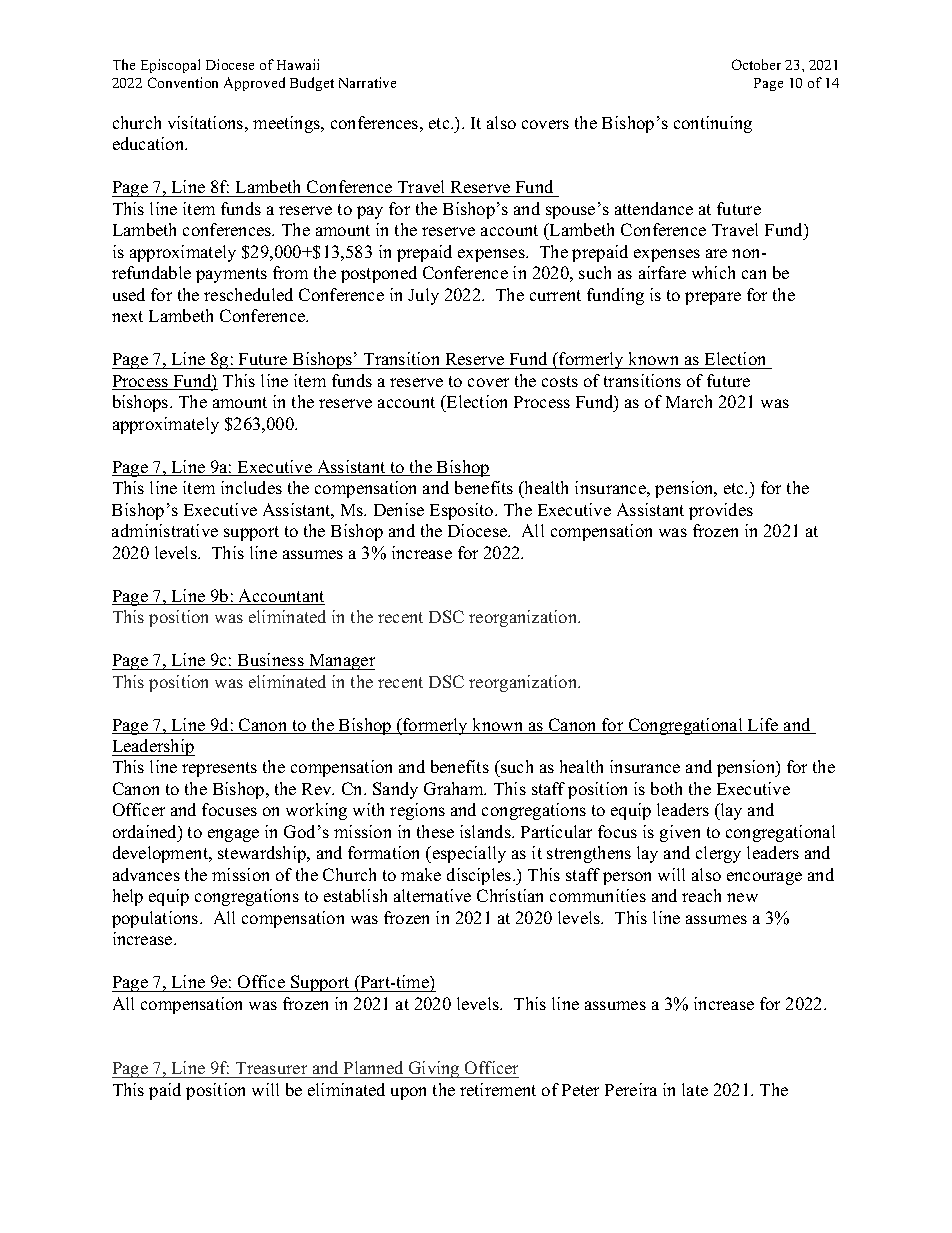 The image size is (952, 1233). What do you see at coordinates (713, 124) in the screenshot?
I see `continuing` at bounding box center [713, 124].
